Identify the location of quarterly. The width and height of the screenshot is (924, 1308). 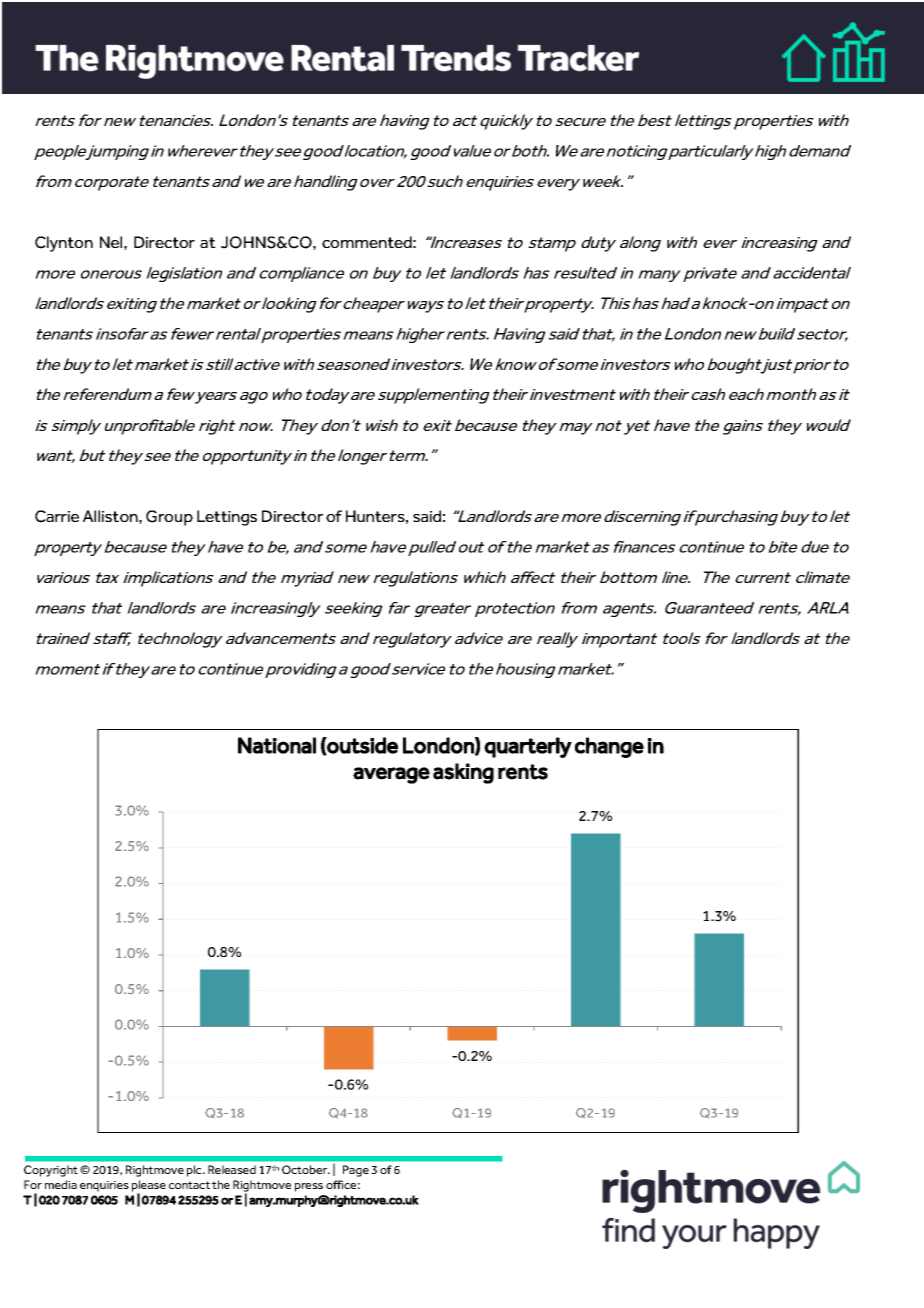
(528, 747).
